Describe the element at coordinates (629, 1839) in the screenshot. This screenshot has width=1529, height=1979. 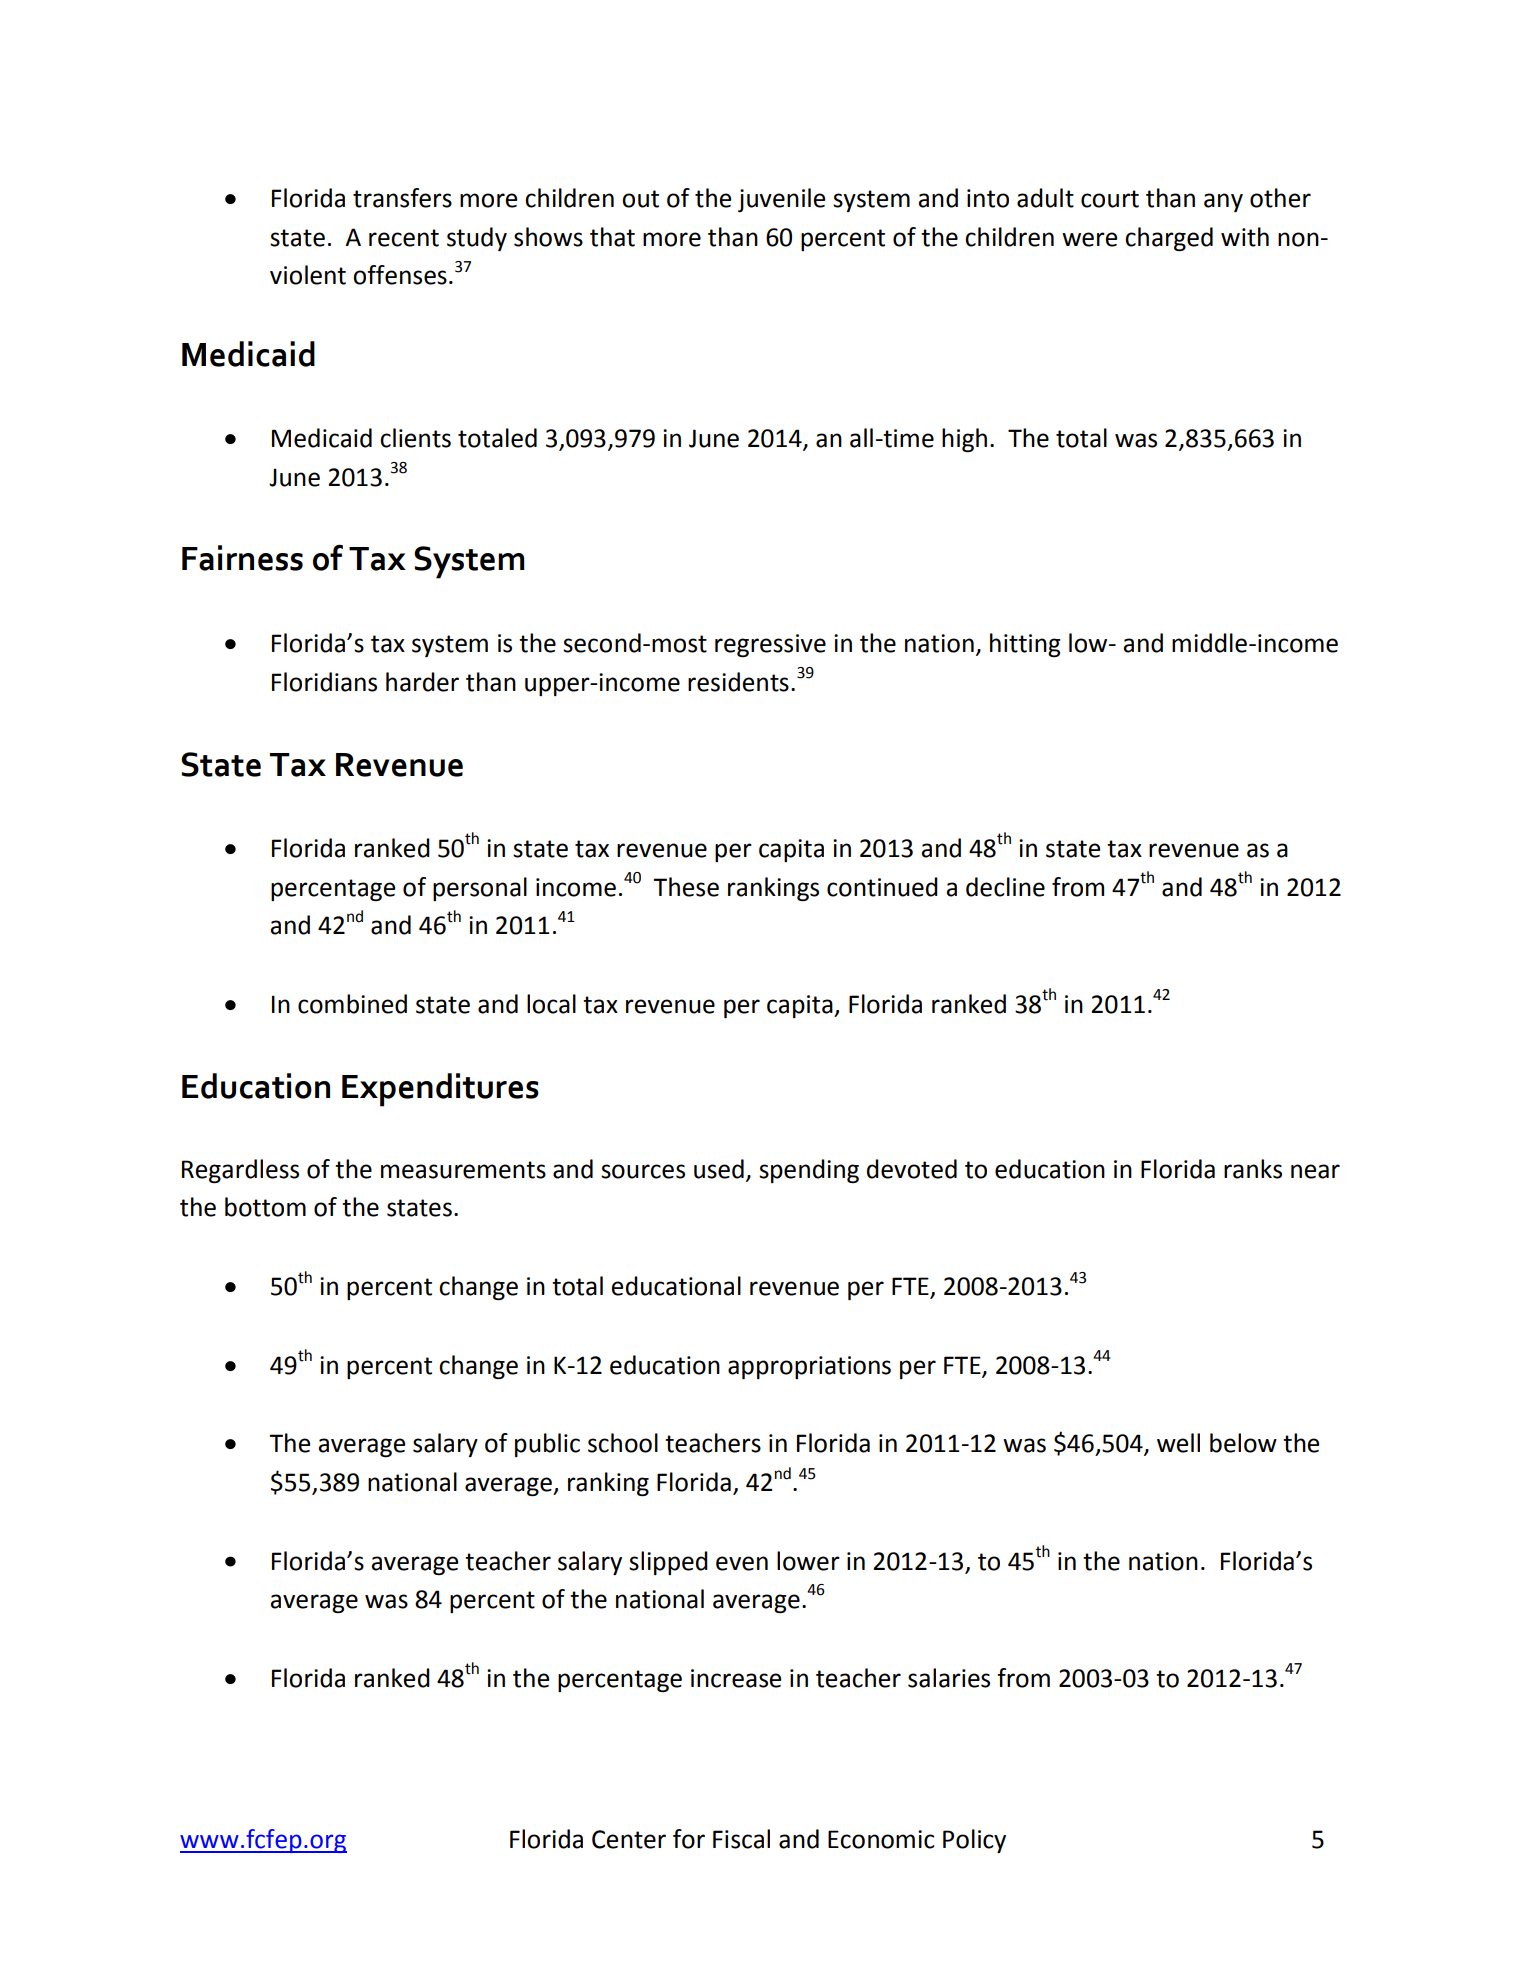
I see `Center` at that location.
